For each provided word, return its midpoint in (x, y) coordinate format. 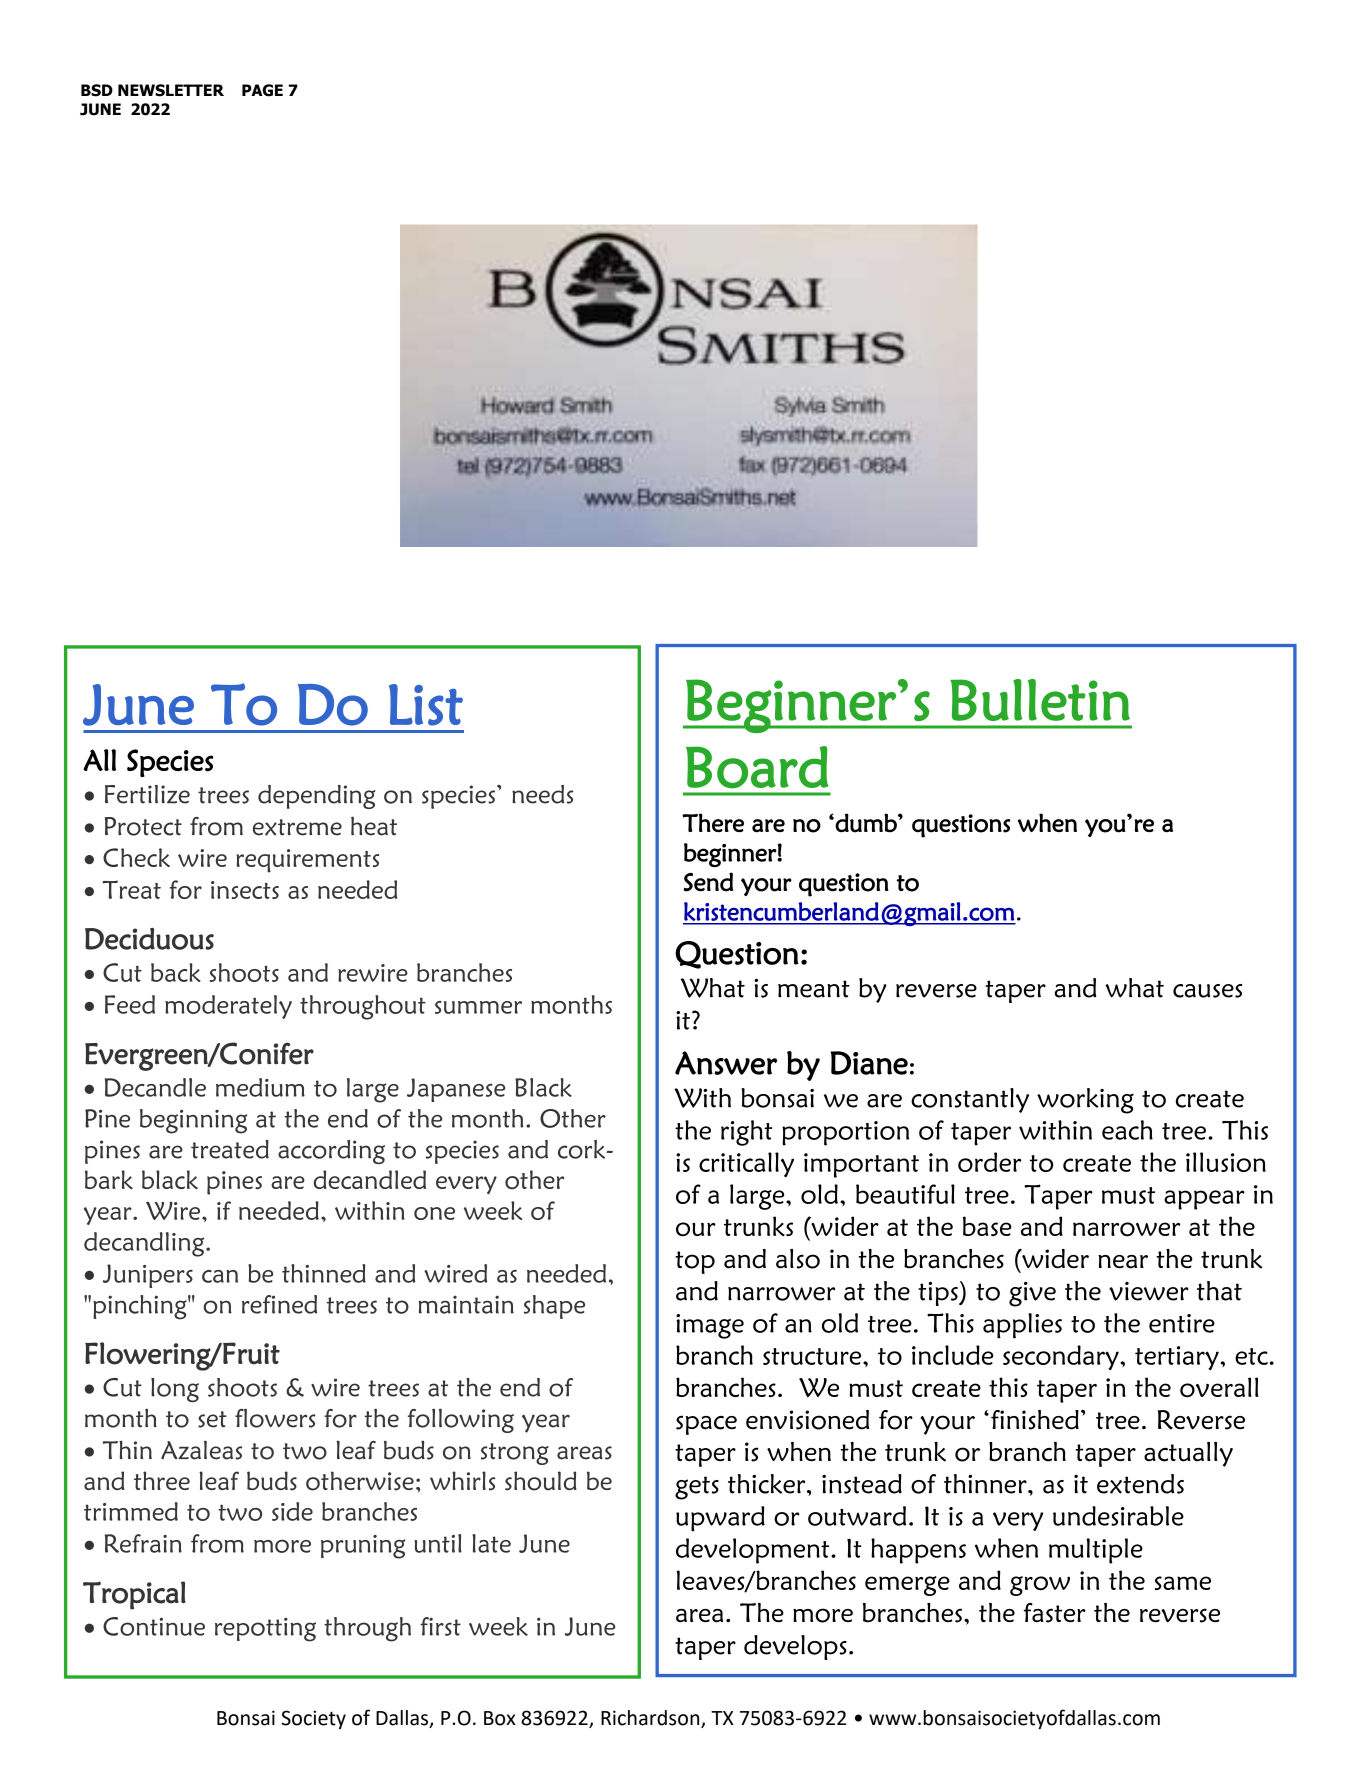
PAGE (262, 90)
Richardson (651, 1719)
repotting (265, 1630)
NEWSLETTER (171, 90)
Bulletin (1040, 700)
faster (1055, 1613)
